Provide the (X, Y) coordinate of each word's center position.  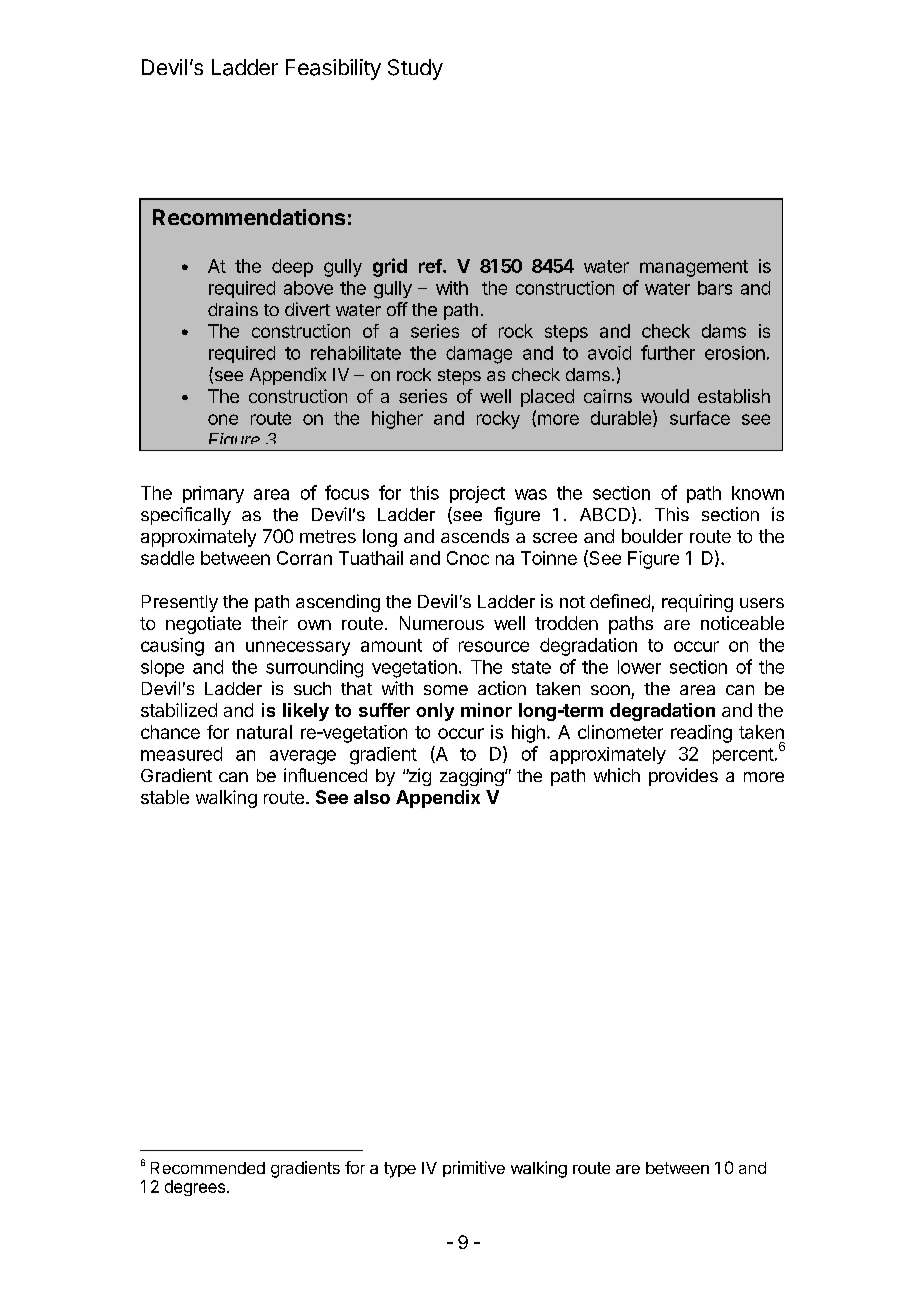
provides (683, 777)
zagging (472, 777)
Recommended (208, 1168)
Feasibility (333, 69)
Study (415, 69)
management (694, 268)
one (223, 419)
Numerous (442, 623)
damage (479, 355)
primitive (474, 1169)
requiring (697, 603)
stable (165, 797)
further (668, 352)
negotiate (203, 625)
